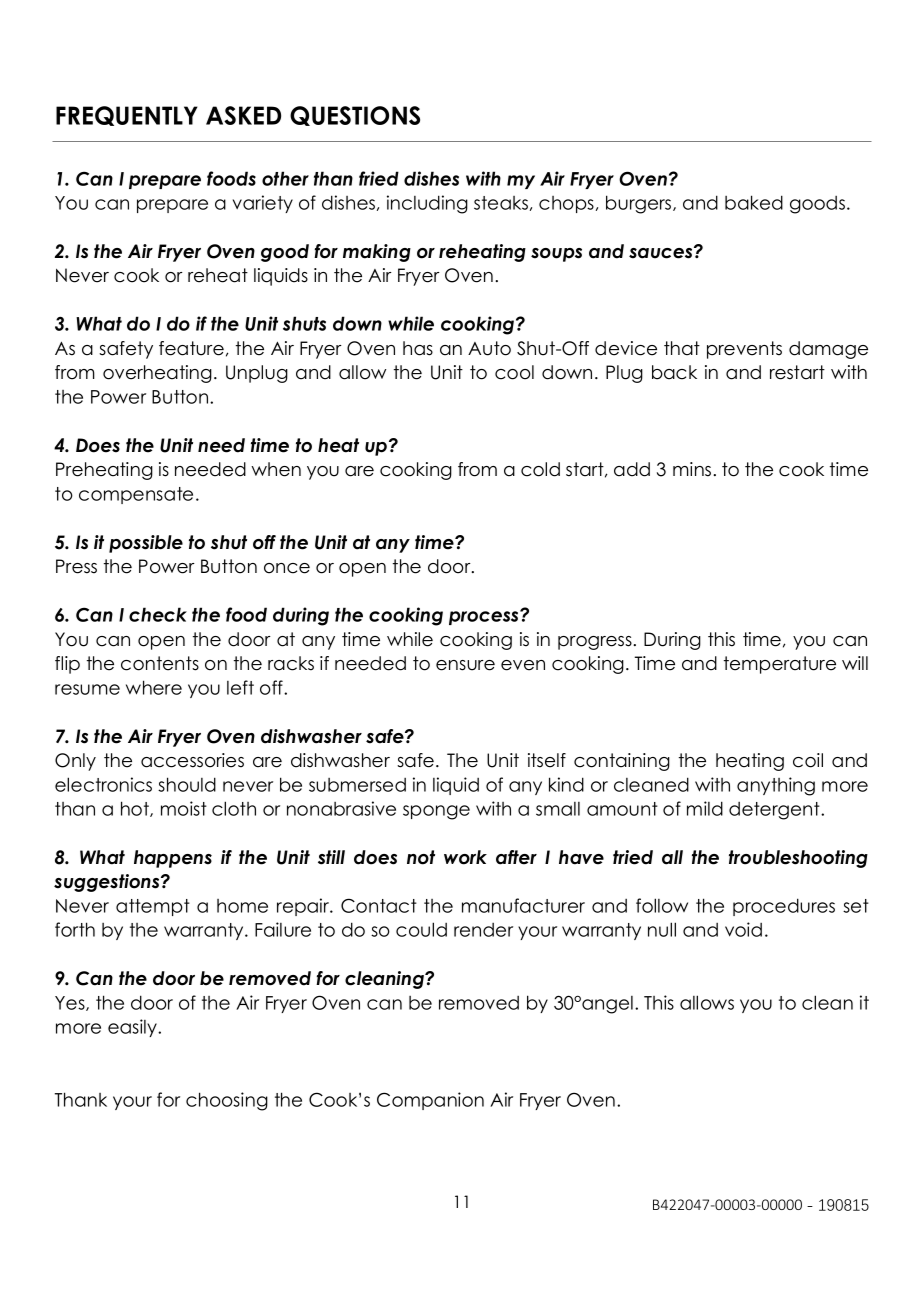 The height and width of the document is (1308, 924). Describe the element at coordinates (540, 469) in the document. I see `cold` at that location.
